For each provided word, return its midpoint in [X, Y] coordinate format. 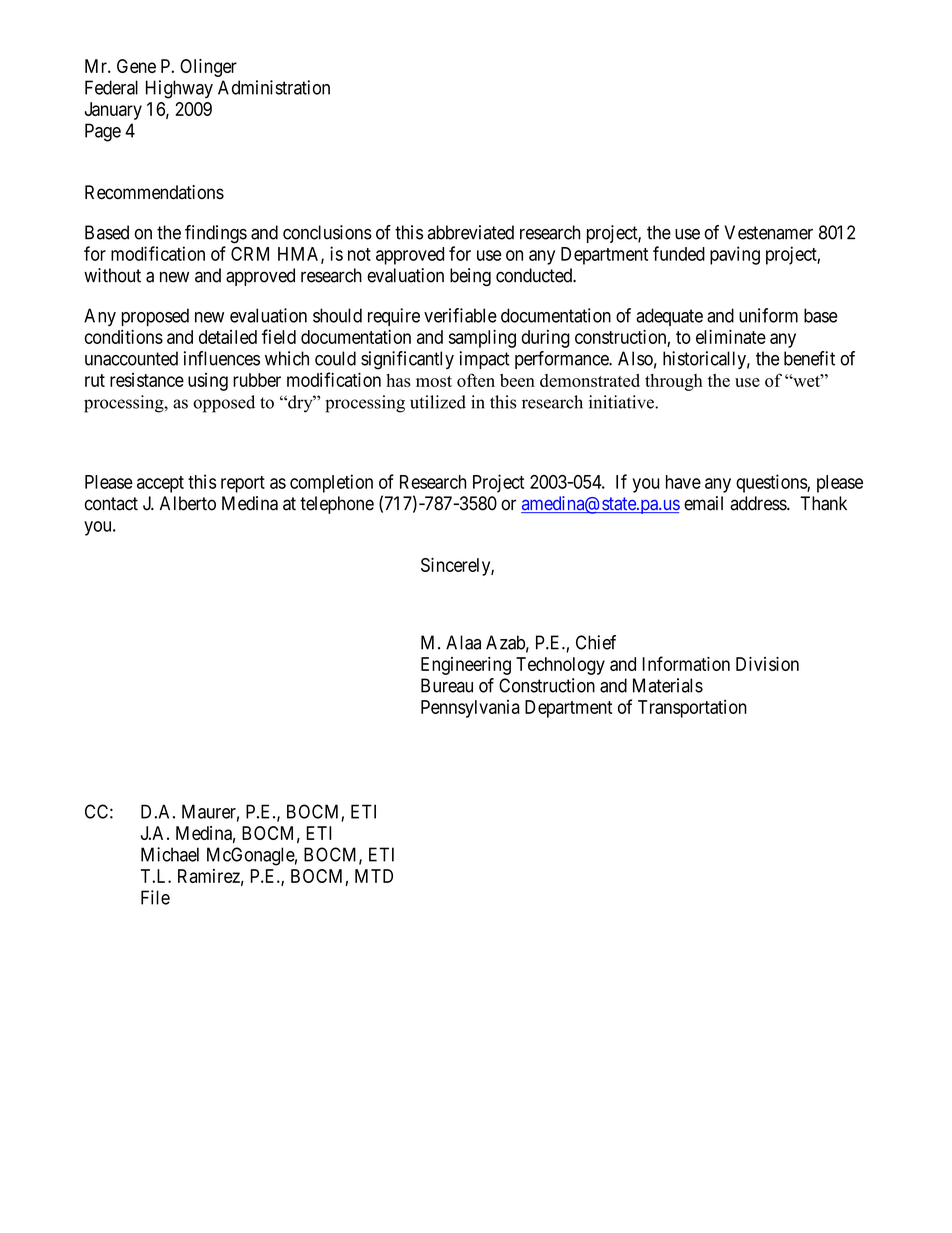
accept [160, 484]
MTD [374, 876]
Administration [274, 87]
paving [735, 255]
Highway [179, 89]
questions [772, 483]
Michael [170, 854]
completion [331, 483]
